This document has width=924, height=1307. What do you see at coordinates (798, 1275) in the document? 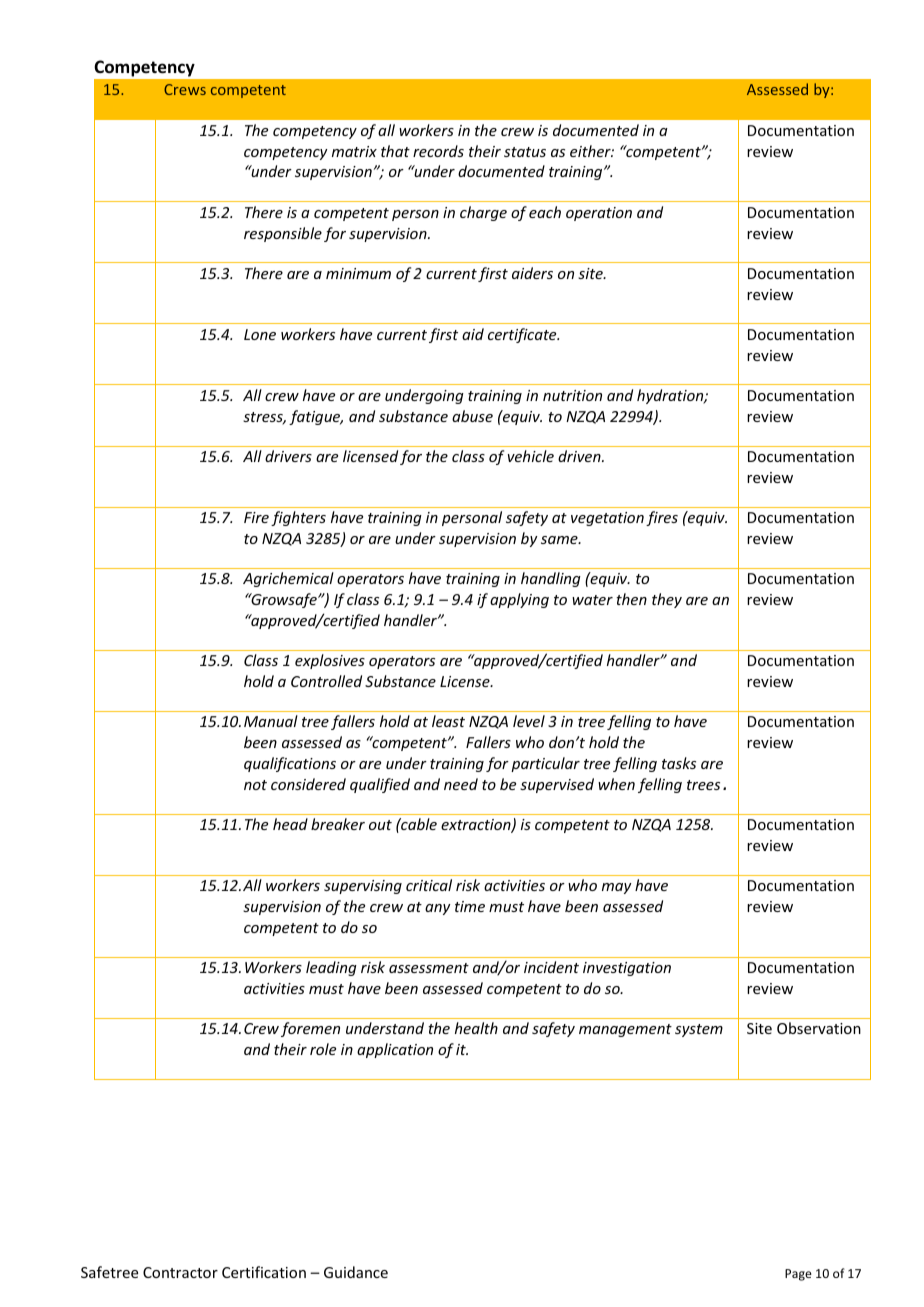
I see `Page` at bounding box center [798, 1275].
